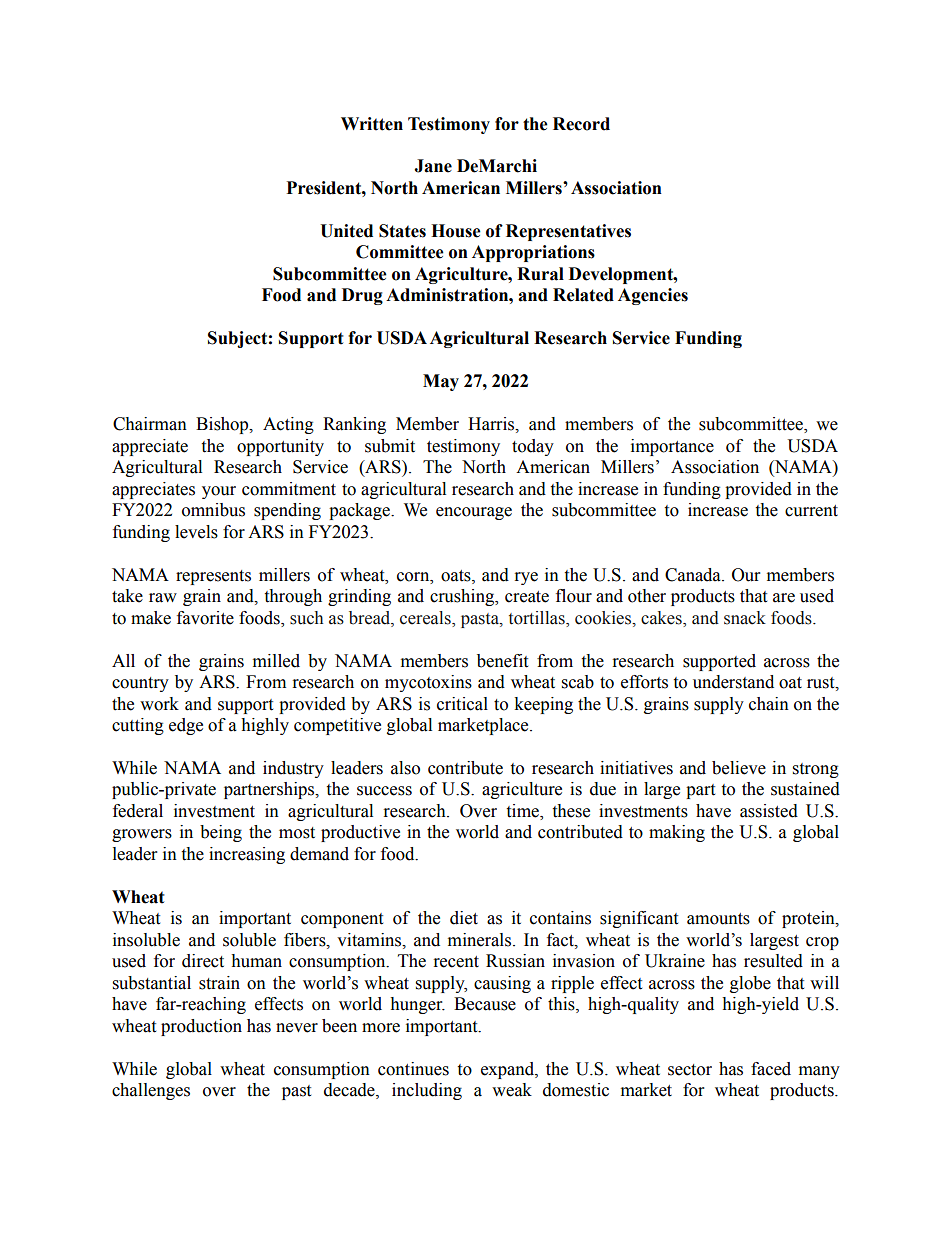 The image size is (952, 1233). What do you see at coordinates (512, 1090) in the screenshot?
I see `weak` at bounding box center [512, 1090].
